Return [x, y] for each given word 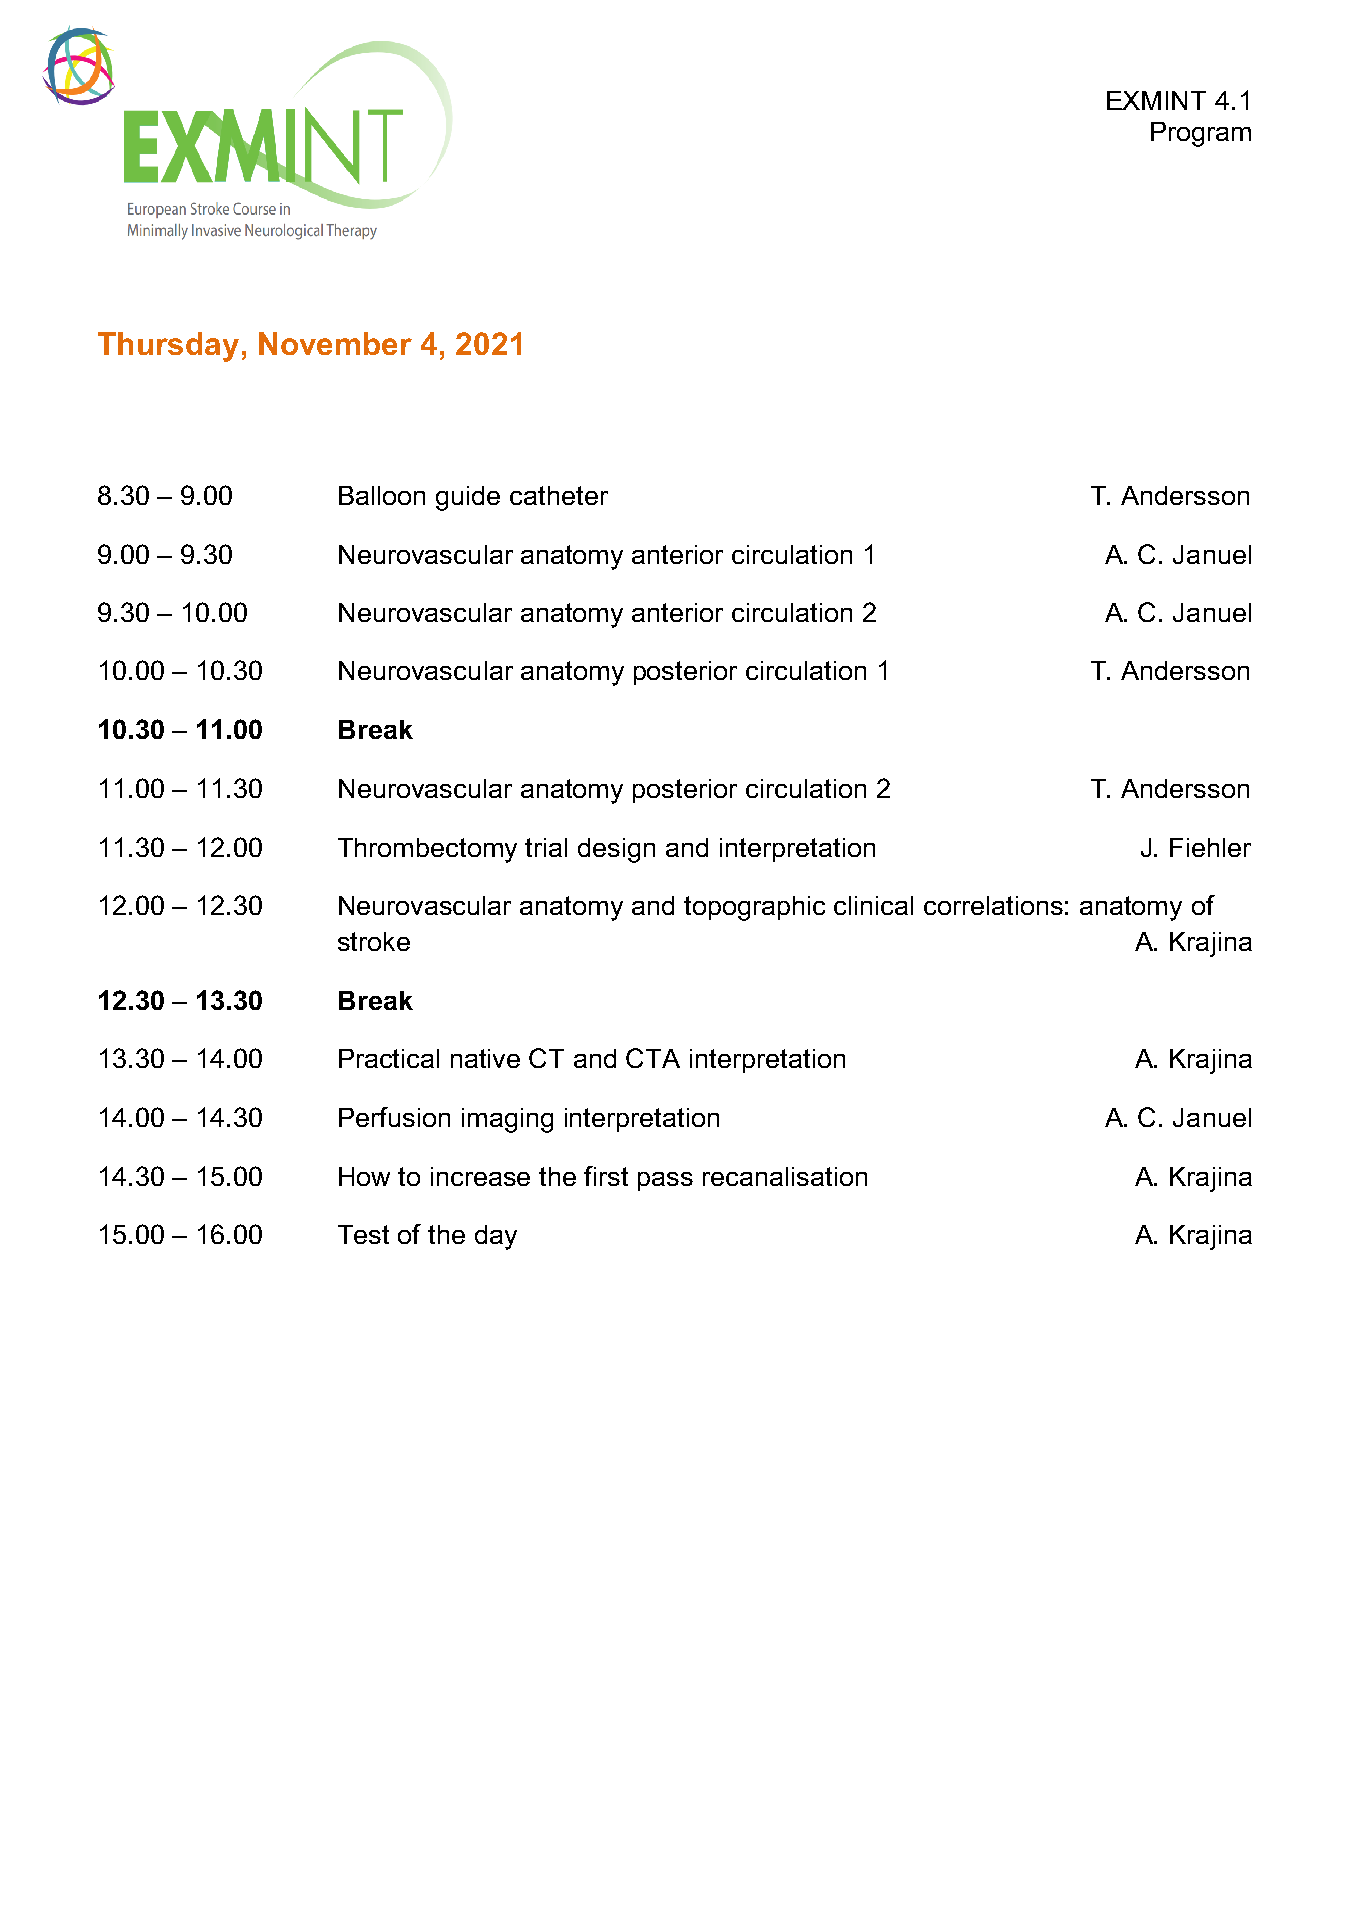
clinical [873, 905]
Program [1201, 134]
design [616, 850]
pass [665, 1181]
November [335, 343]
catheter [559, 495]
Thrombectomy [427, 850]
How [364, 1176]
